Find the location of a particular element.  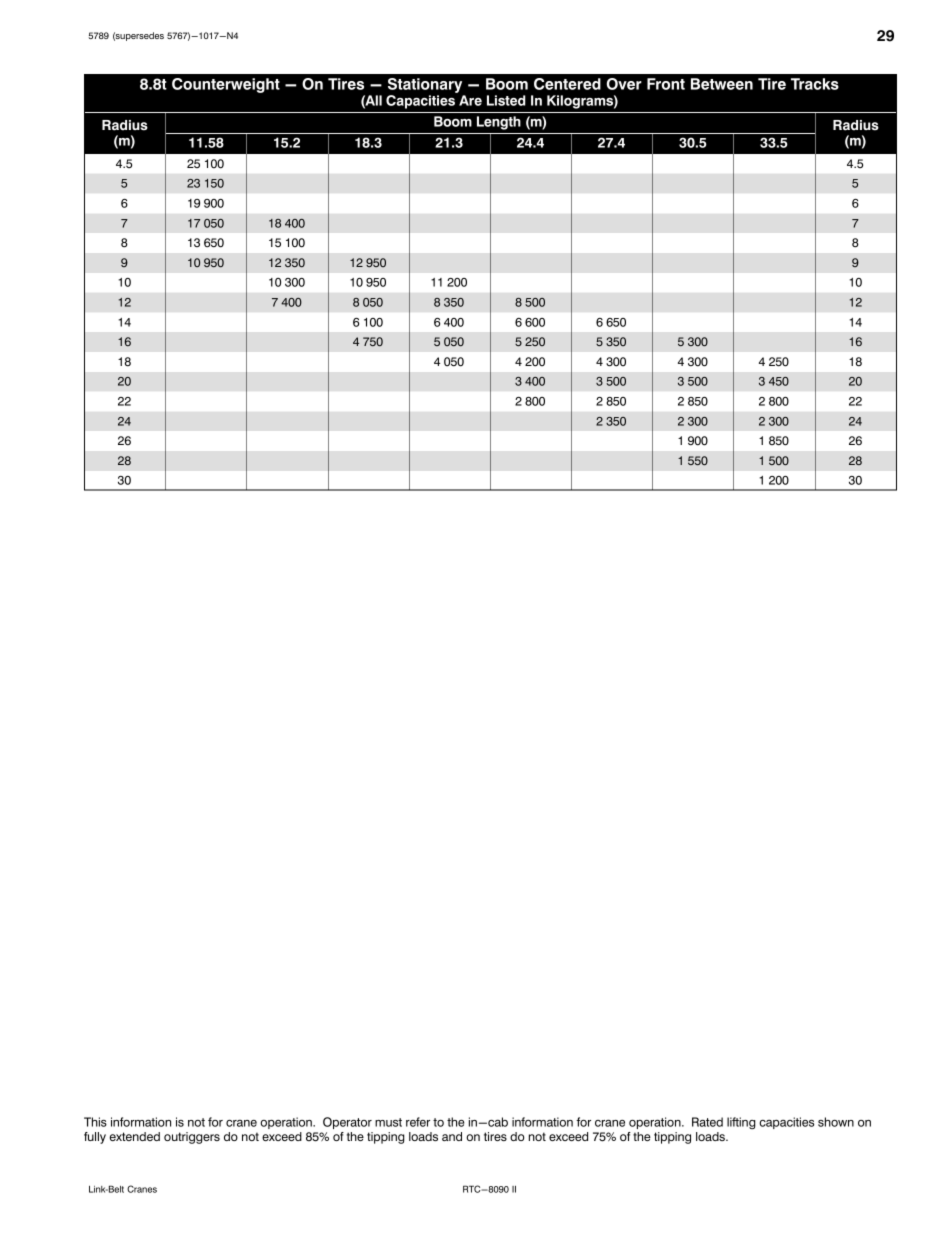

Counterweight is located at coordinates (226, 85).
